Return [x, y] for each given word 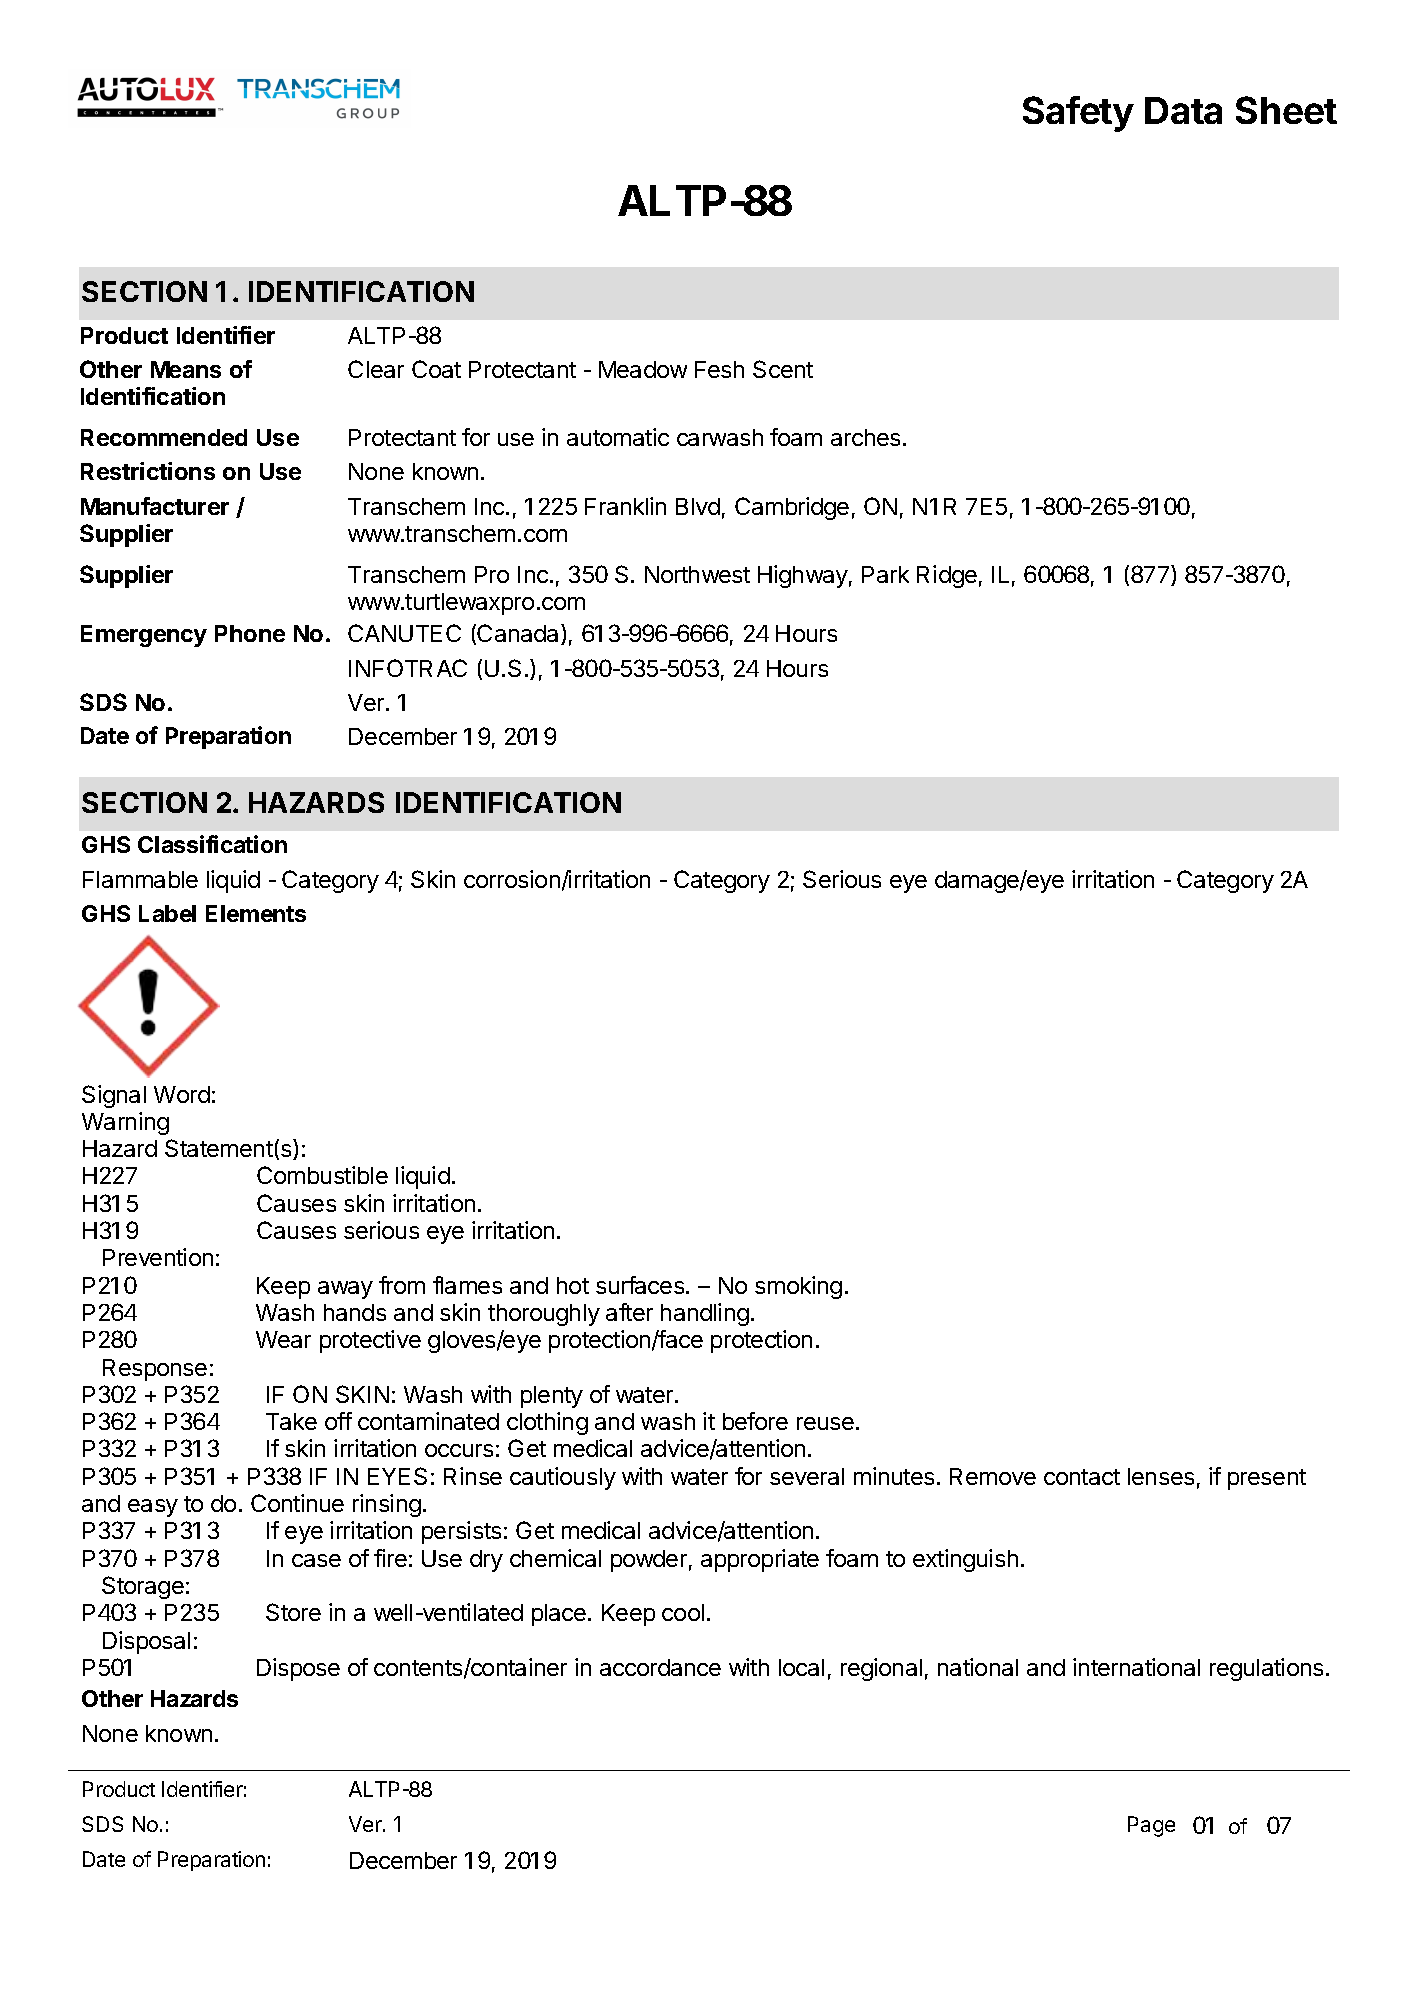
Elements [256, 913]
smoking [798, 1287]
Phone [250, 633]
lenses [1161, 1476]
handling [705, 1314]
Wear [283, 1339]
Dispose [298, 1669]
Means [186, 369]
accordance [660, 1667]
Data [1183, 110]
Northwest [697, 574]
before [755, 1421]
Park [885, 574]
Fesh [719, 369]
